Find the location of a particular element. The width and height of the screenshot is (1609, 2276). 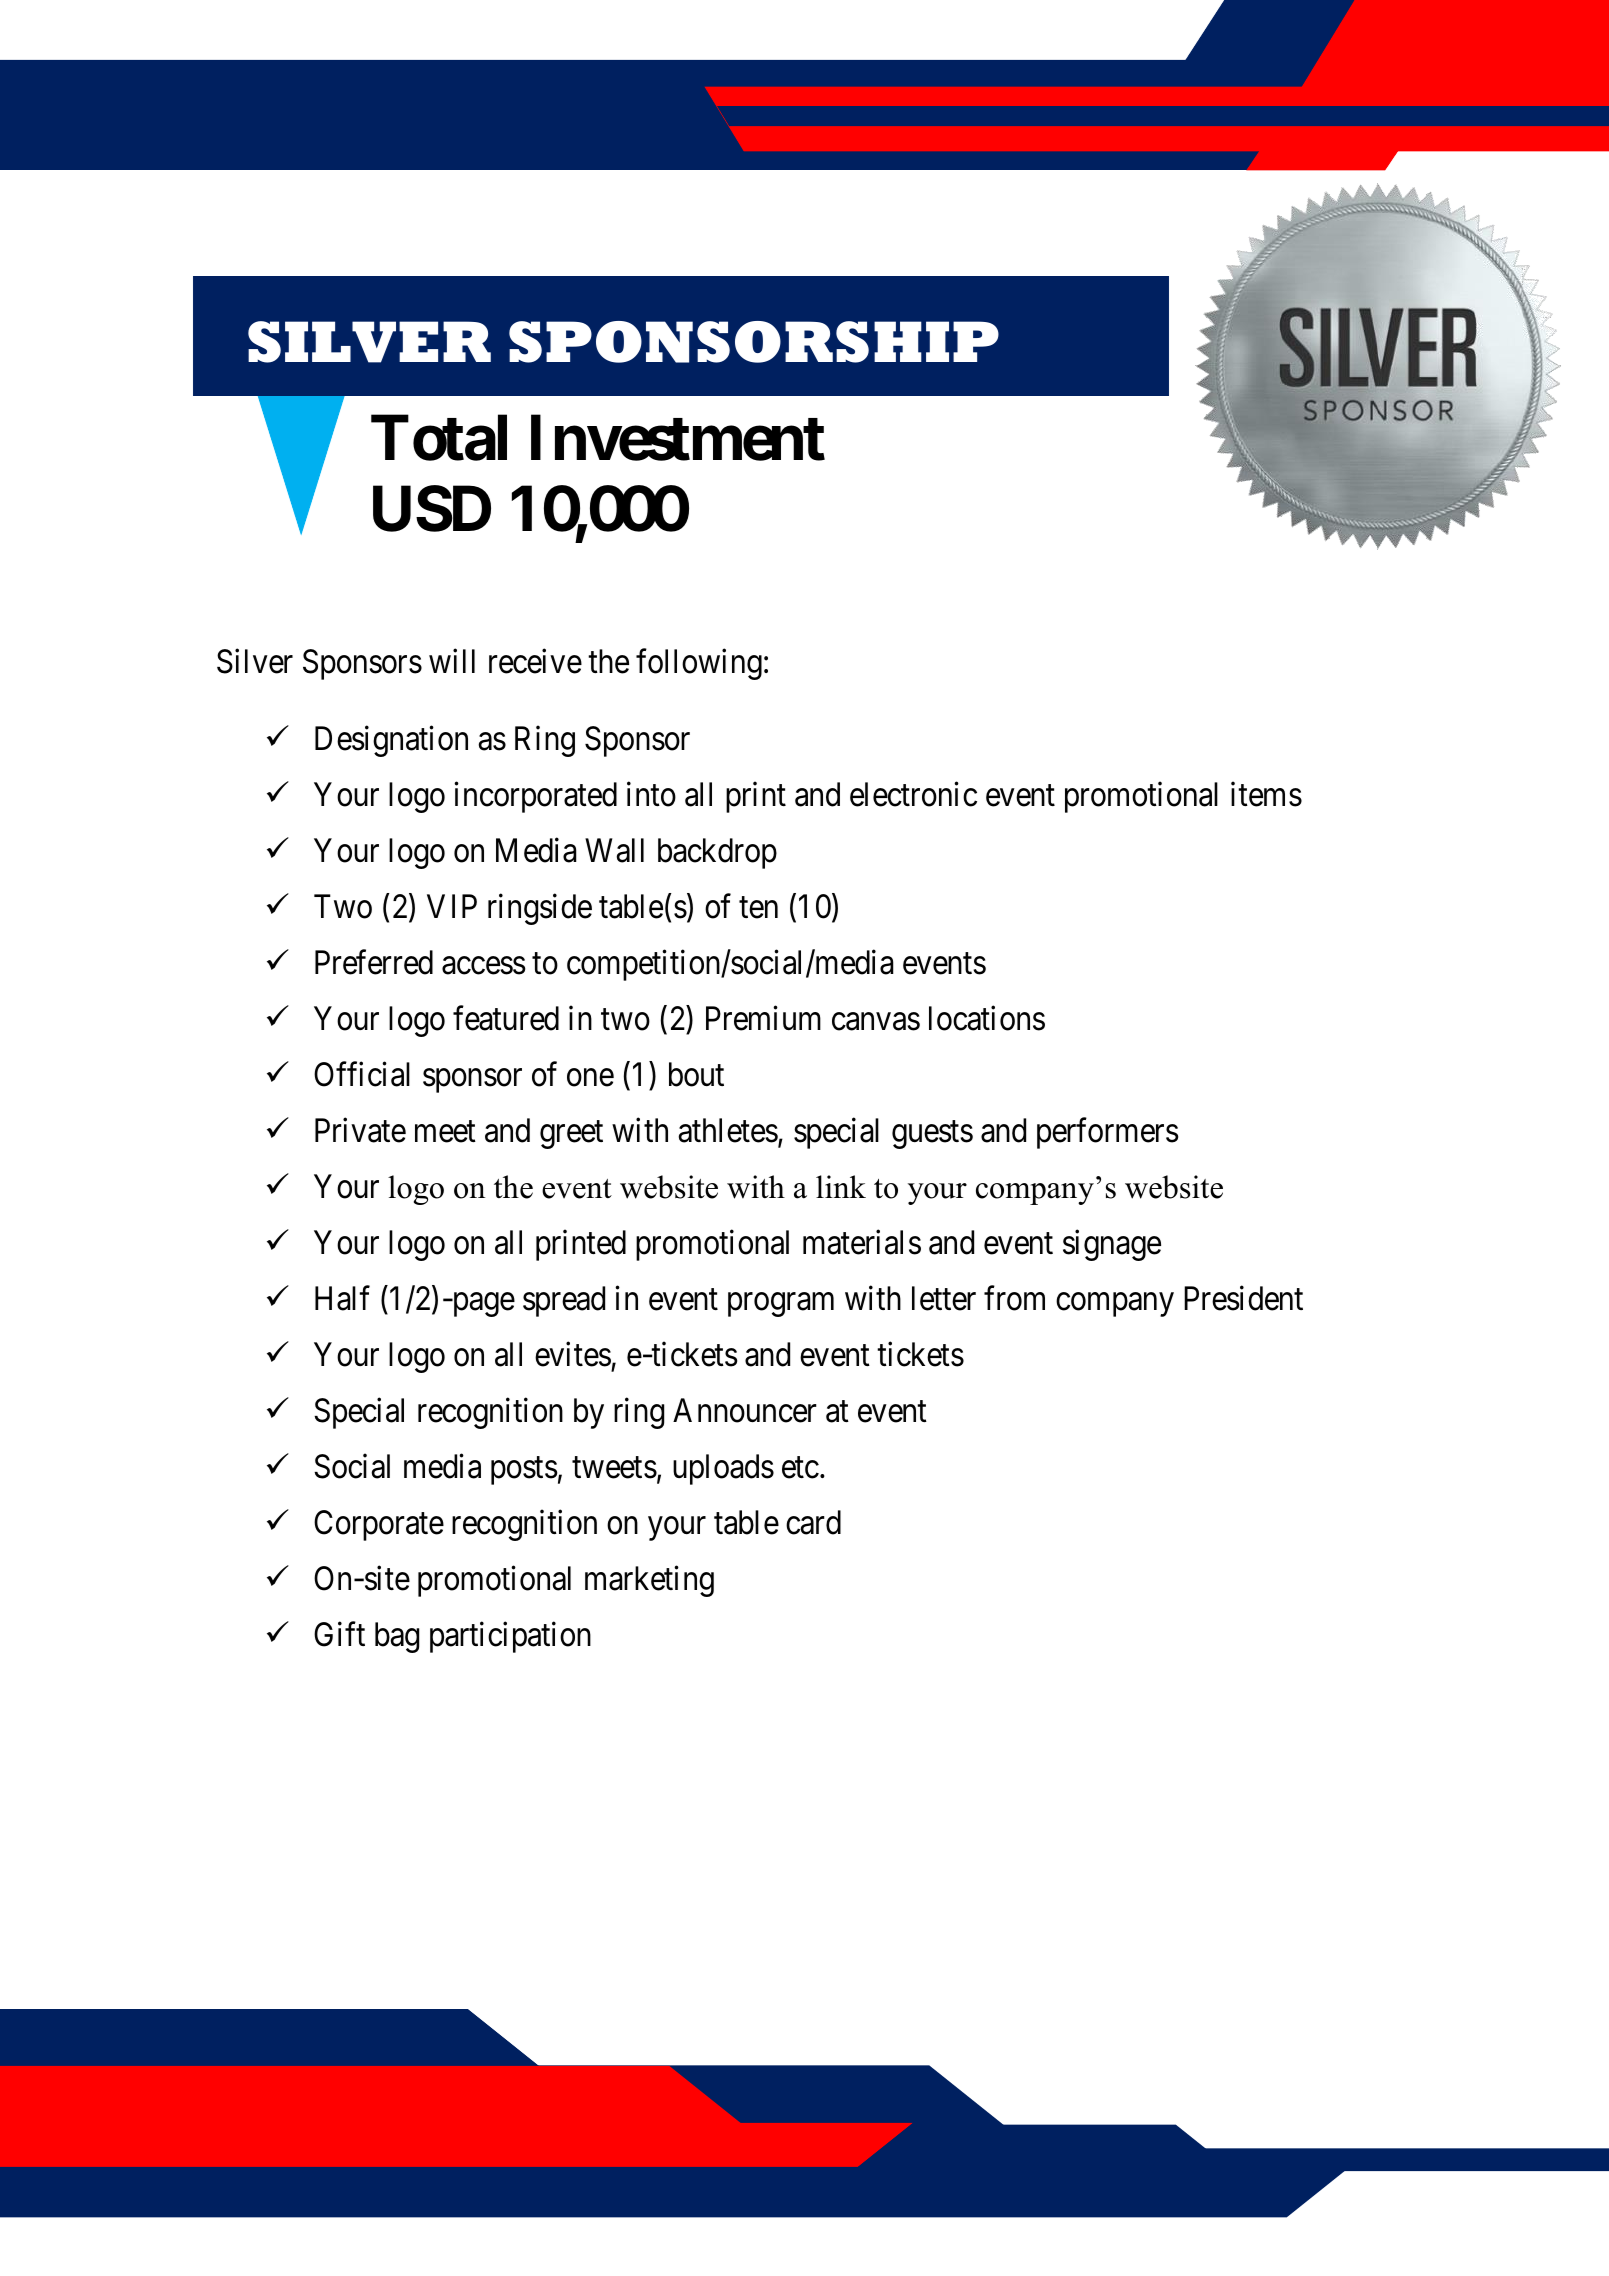

USD is located at coordinates (432, 509).
